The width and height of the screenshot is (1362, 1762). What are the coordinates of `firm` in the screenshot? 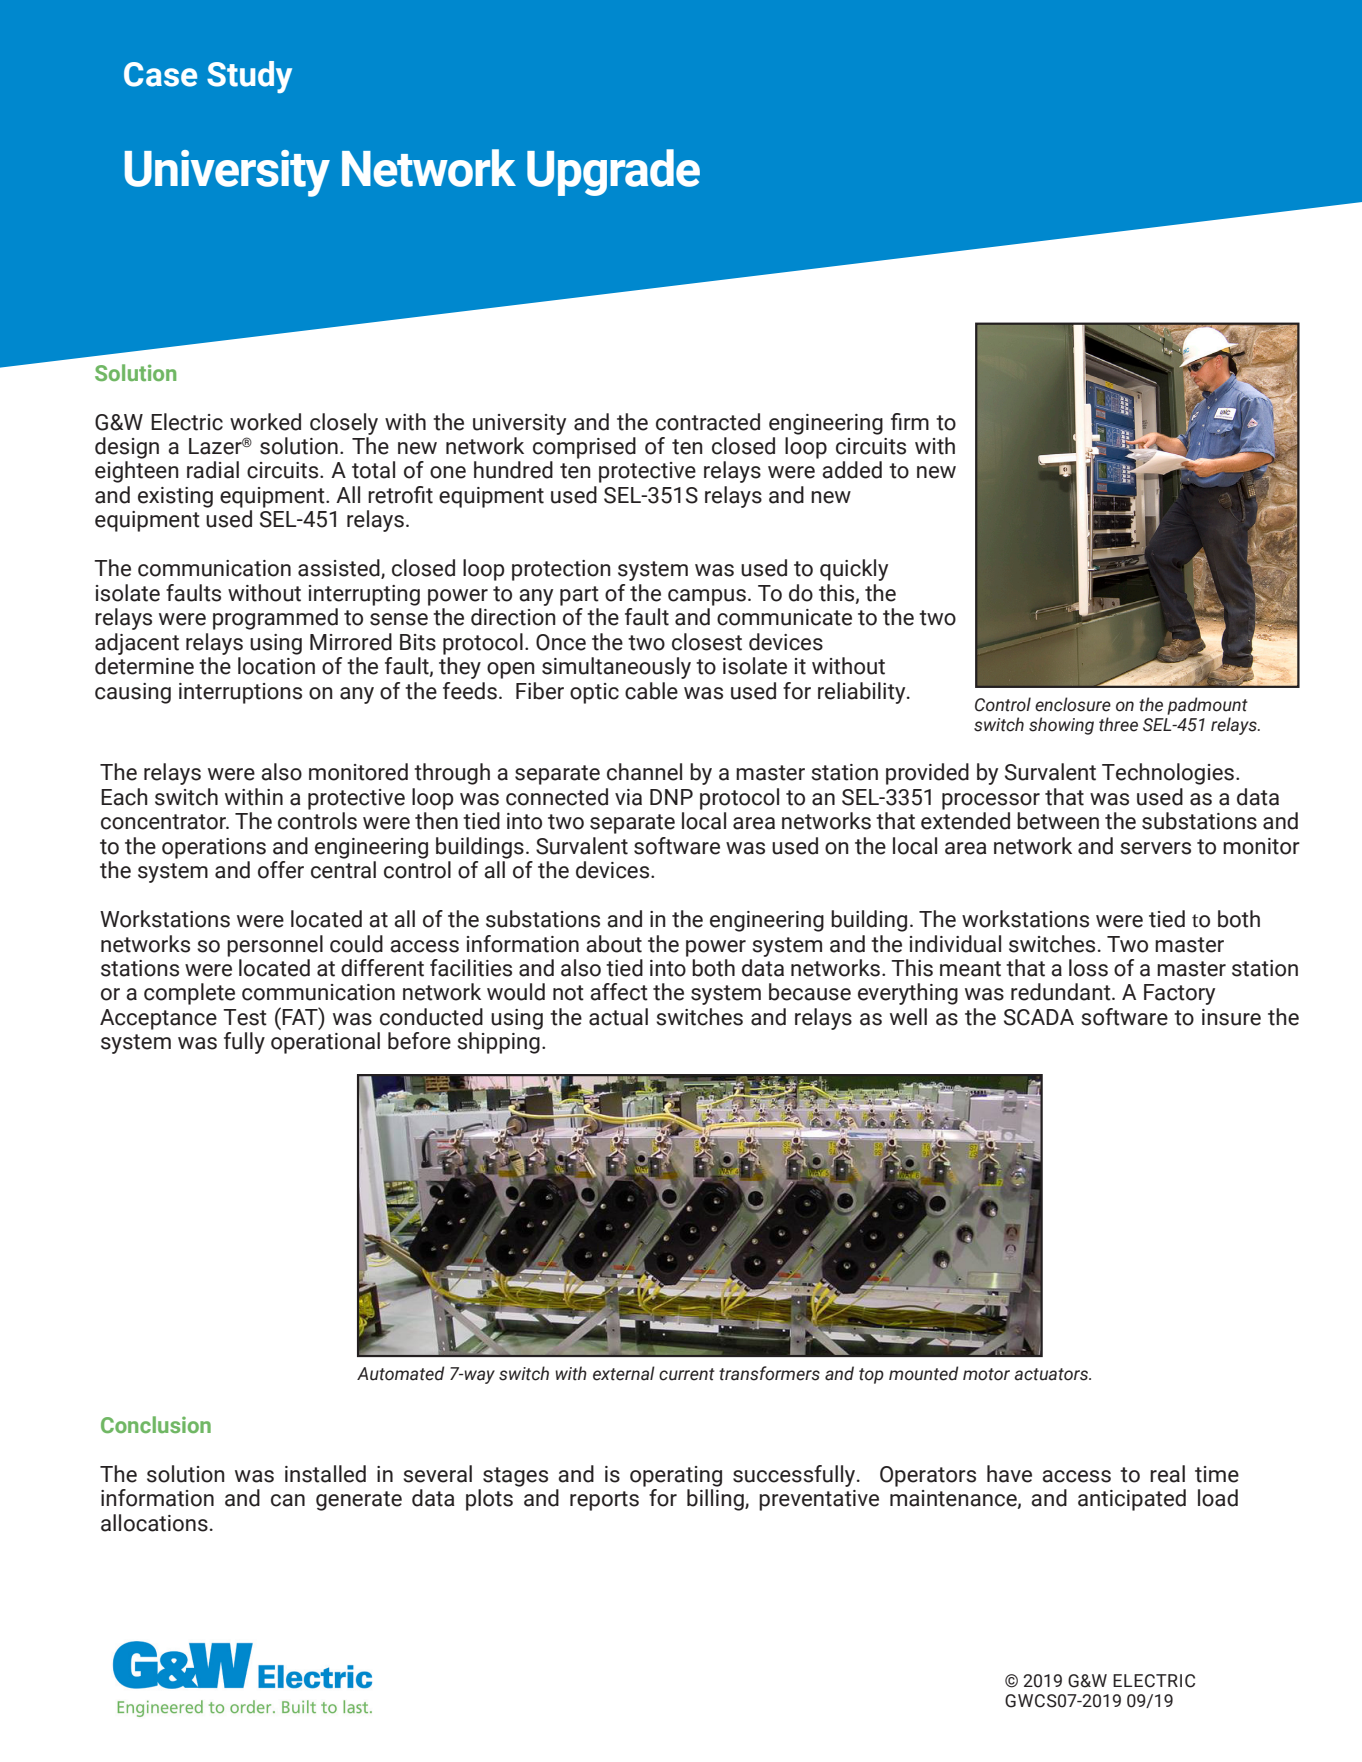 It's located at (910, 421).
